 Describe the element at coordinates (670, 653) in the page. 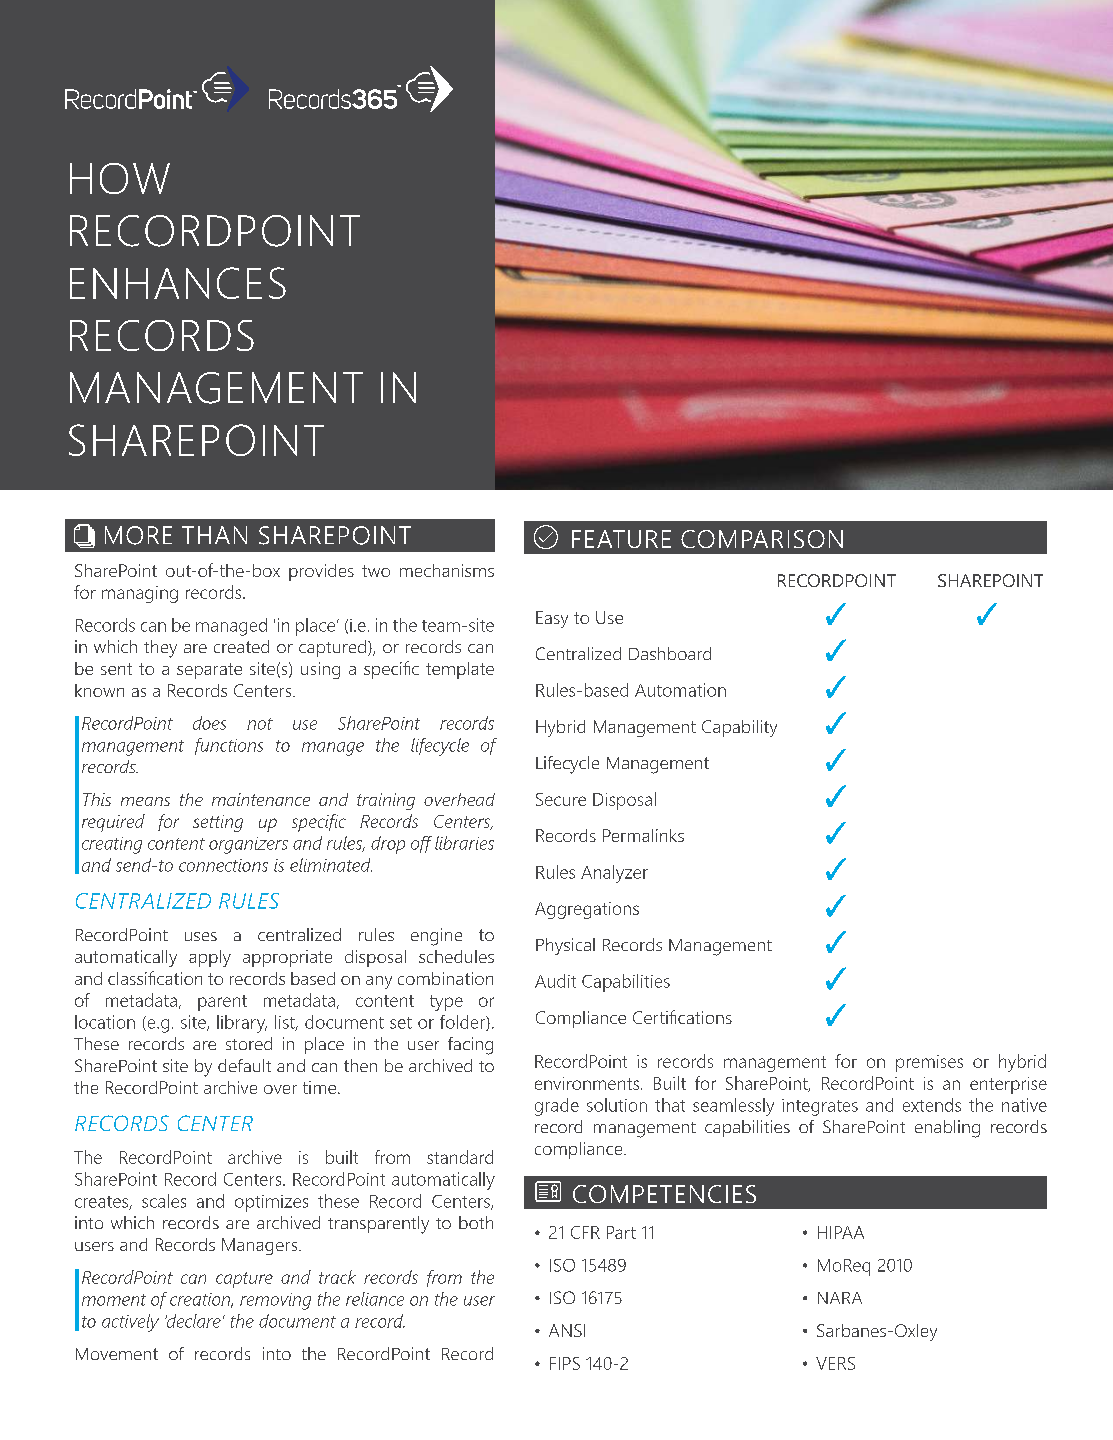

I see `Dashboard` at that location.
